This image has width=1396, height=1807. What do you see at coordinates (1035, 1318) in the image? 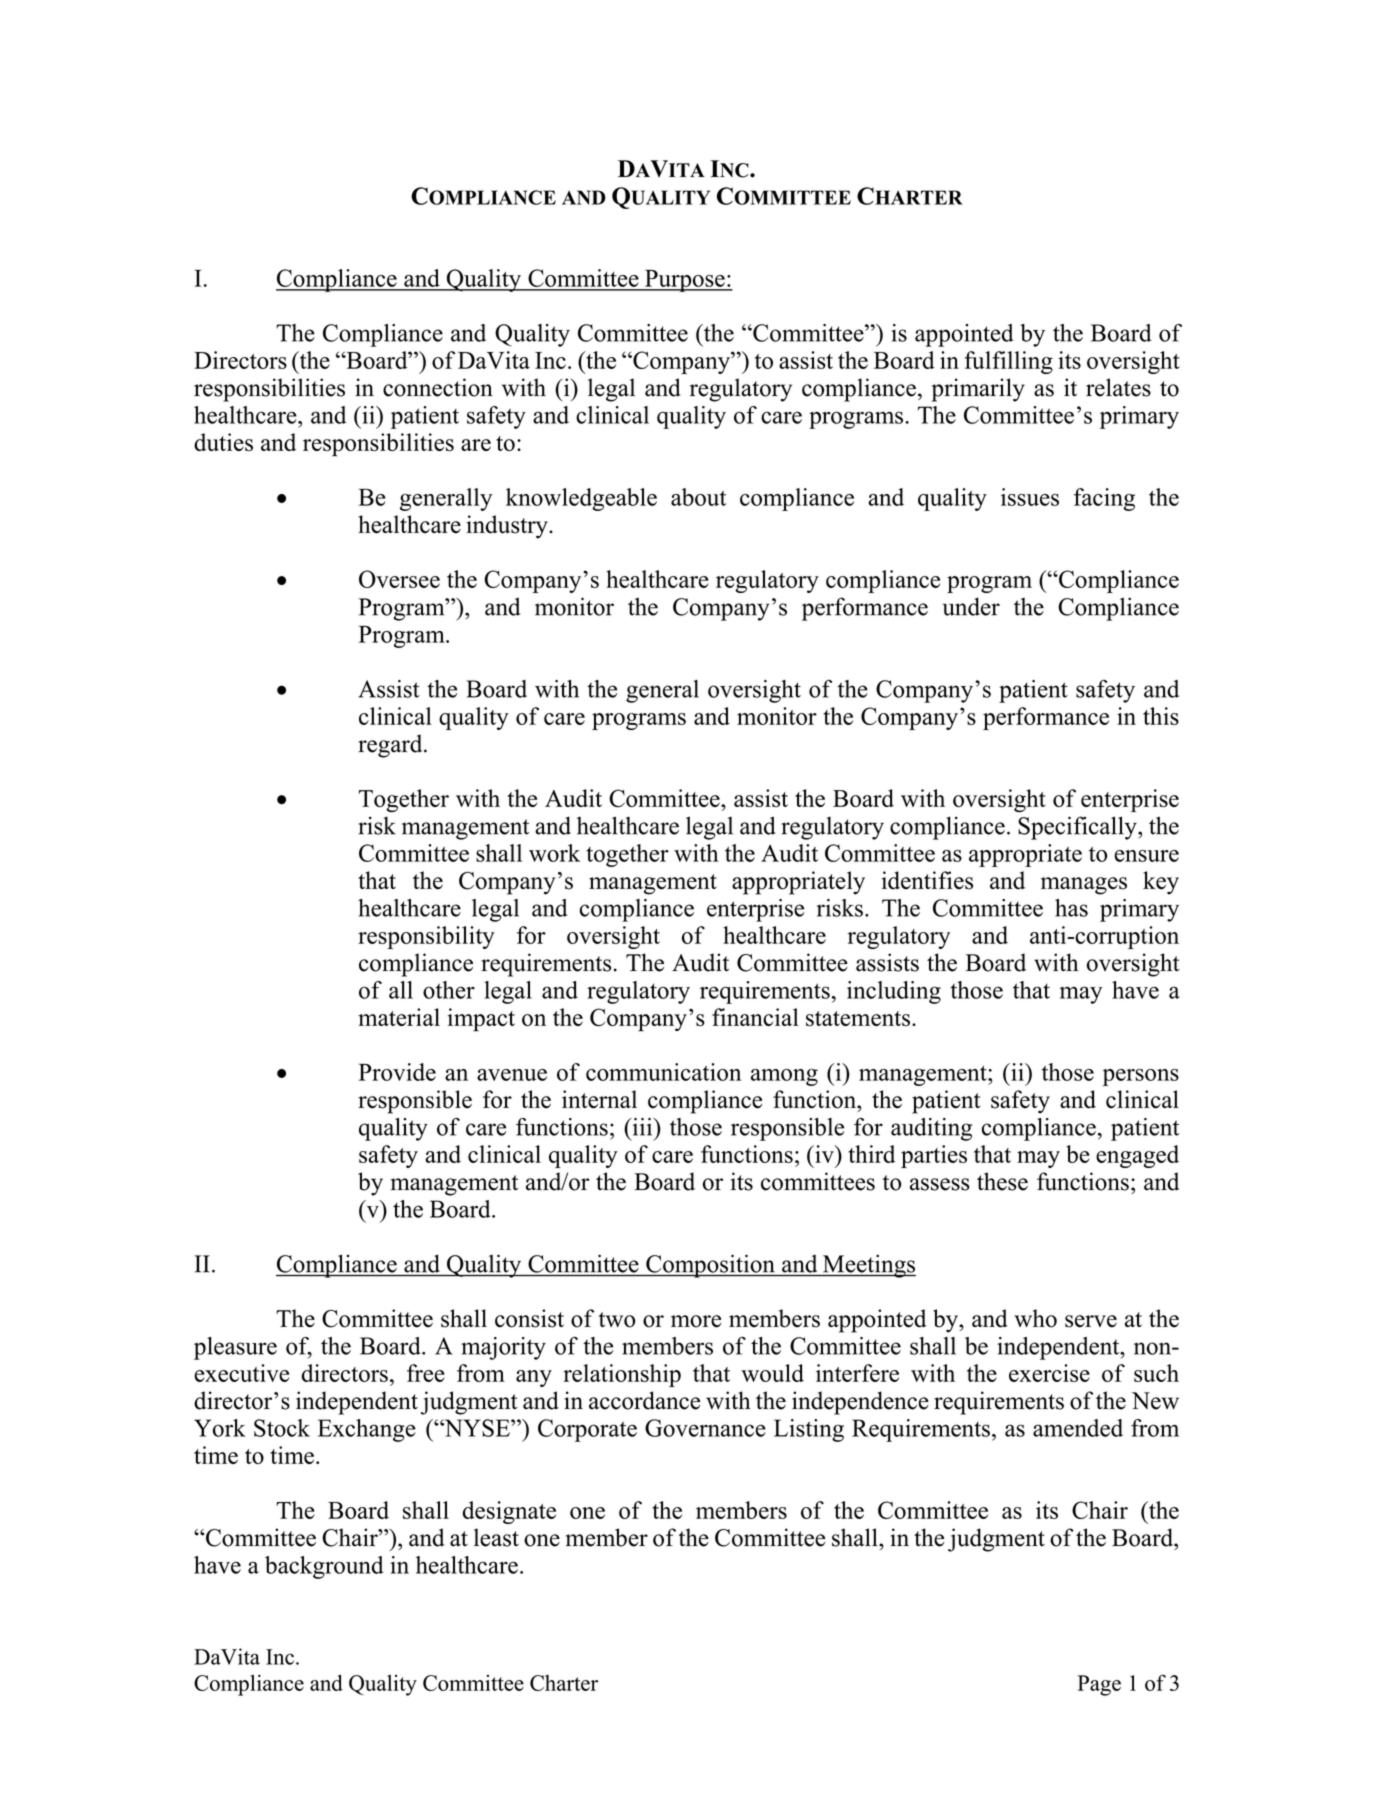
I see `who` at bounding box center [1035, 1318].
